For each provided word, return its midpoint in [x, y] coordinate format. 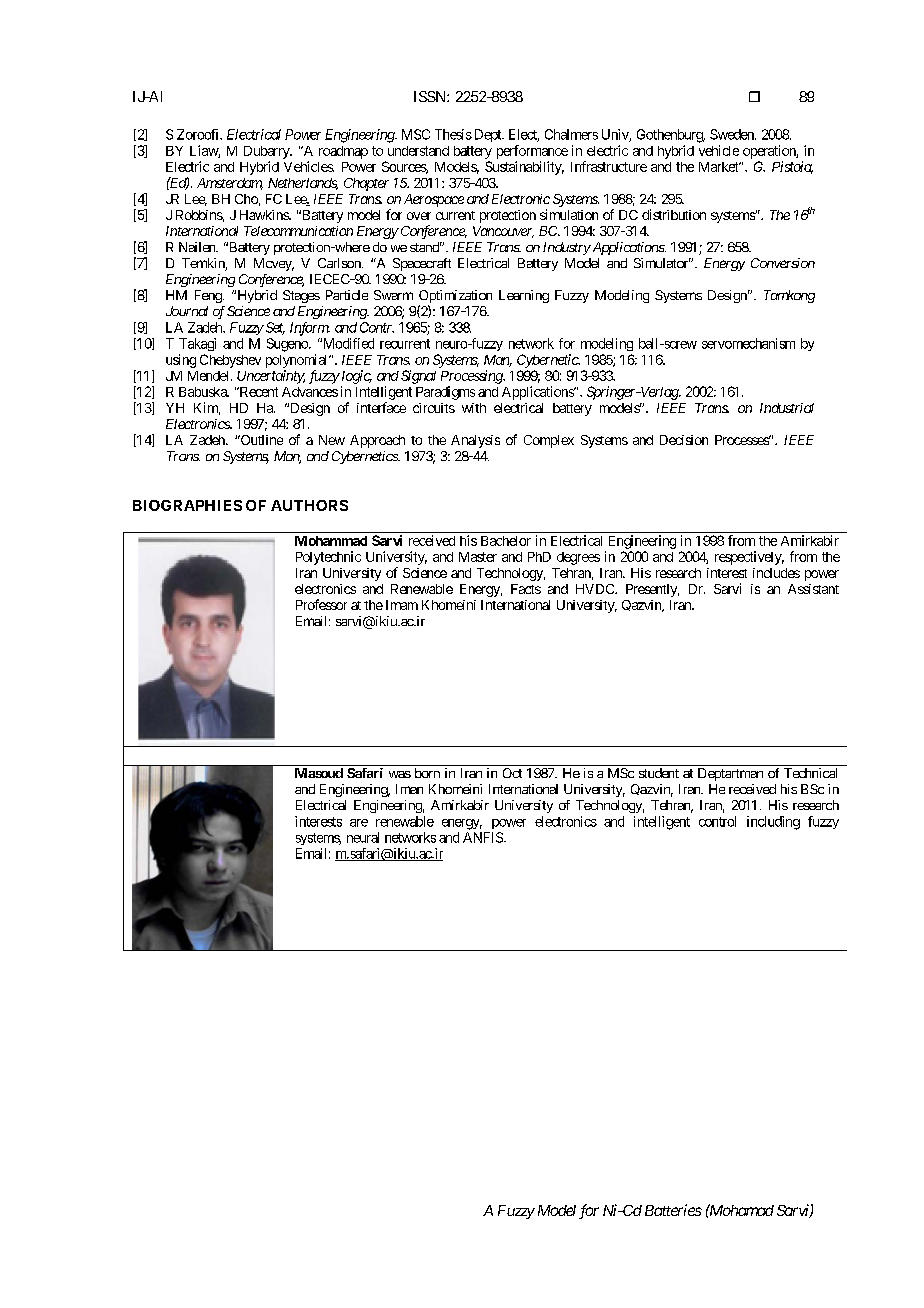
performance [532, 152]
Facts [526, 589]
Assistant [813, 589]
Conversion [783, 263]
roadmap [343, 152]
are [359, 823]
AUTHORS [309, 505]
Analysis [475, 441]
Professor [321, 604]
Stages [301, 296]
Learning [524, 296]
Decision [684, 440]
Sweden [733, 134]
